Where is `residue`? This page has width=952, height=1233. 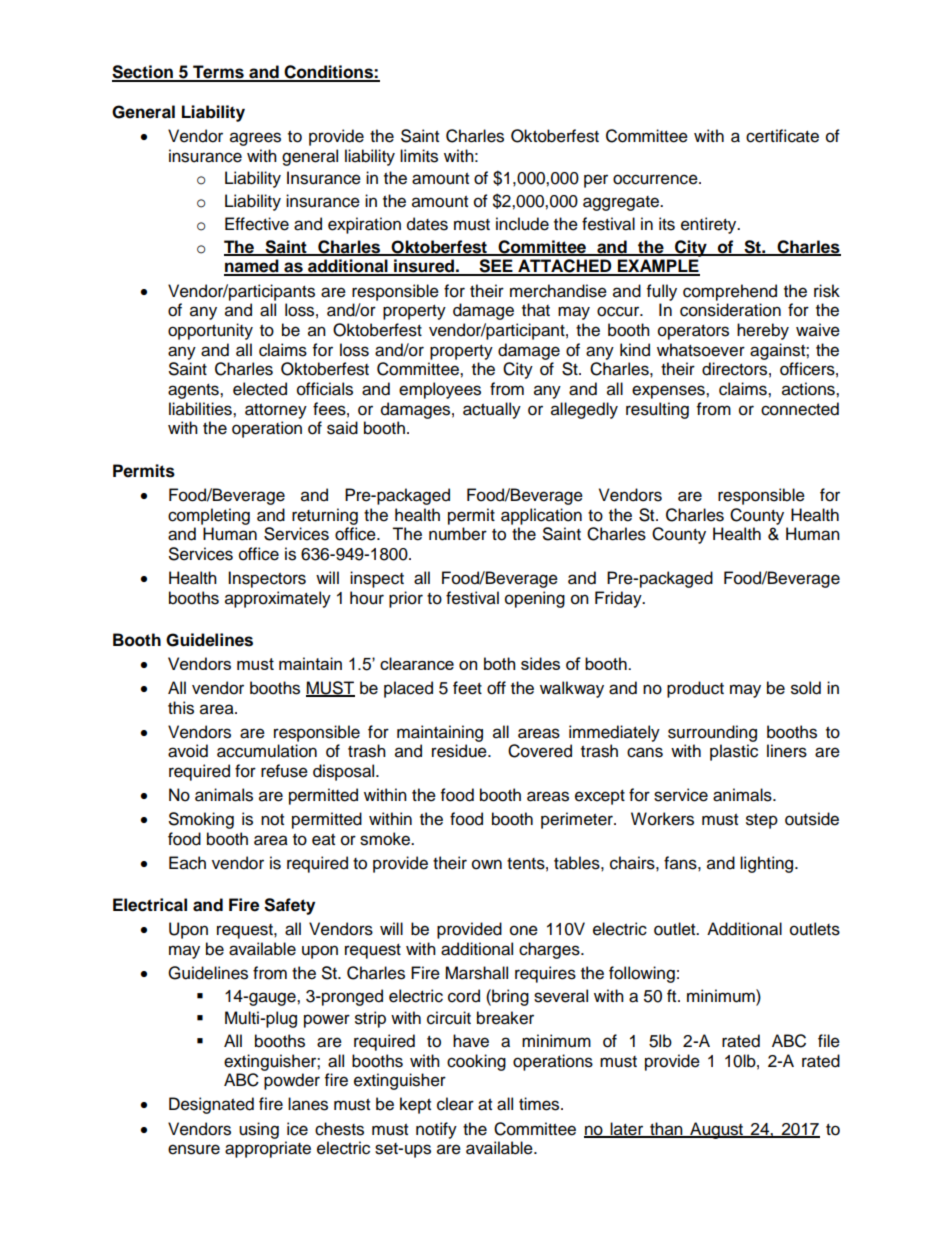 residue is located at coordinates (460, 751).
